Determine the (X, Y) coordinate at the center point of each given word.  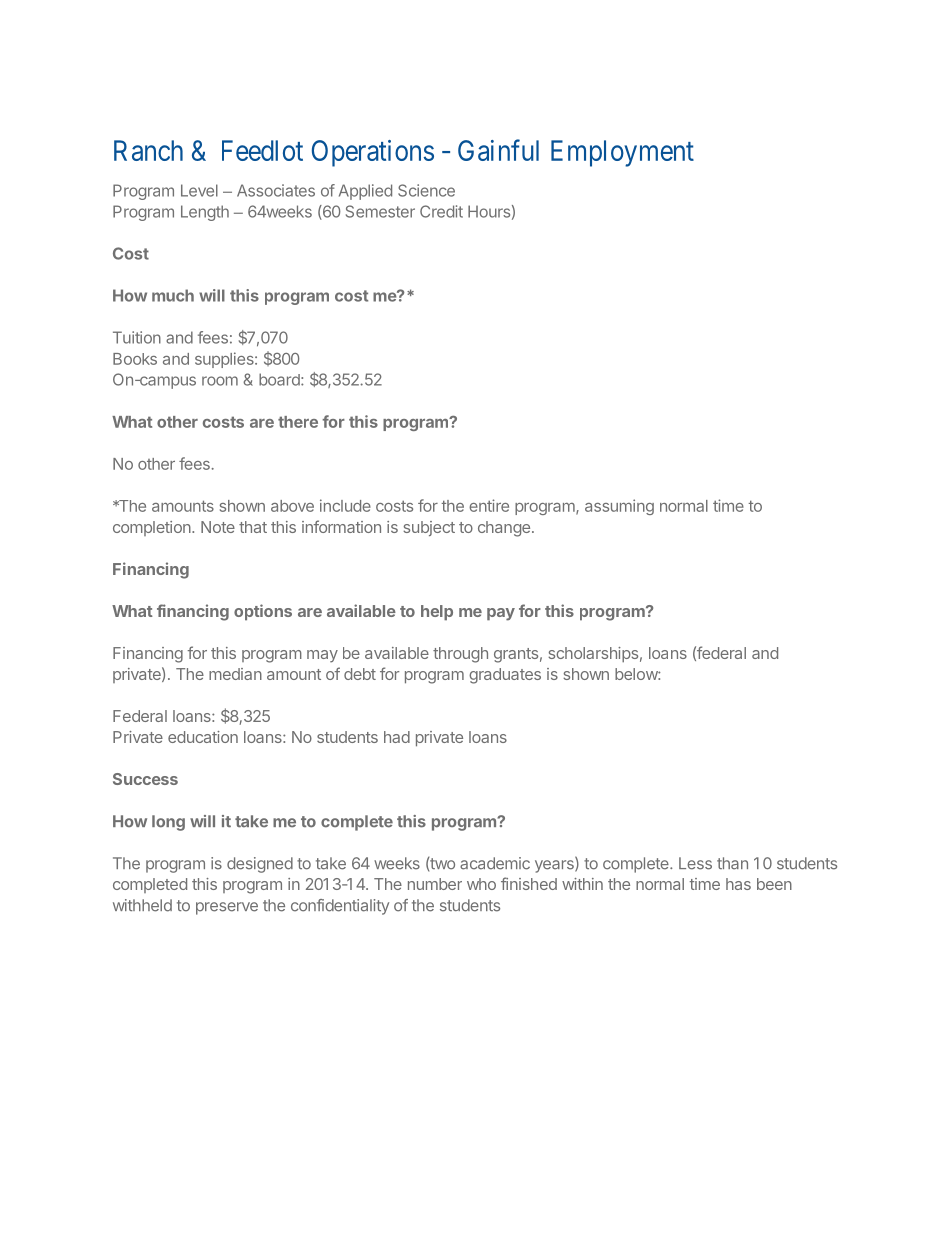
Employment (622, 153)
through (460, 655)
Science (426, 190)
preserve (227, 908)
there (298, 422)
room (220, 381)
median (235, 674)
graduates (505, 676)
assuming (619, 507)
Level (199, 190)
